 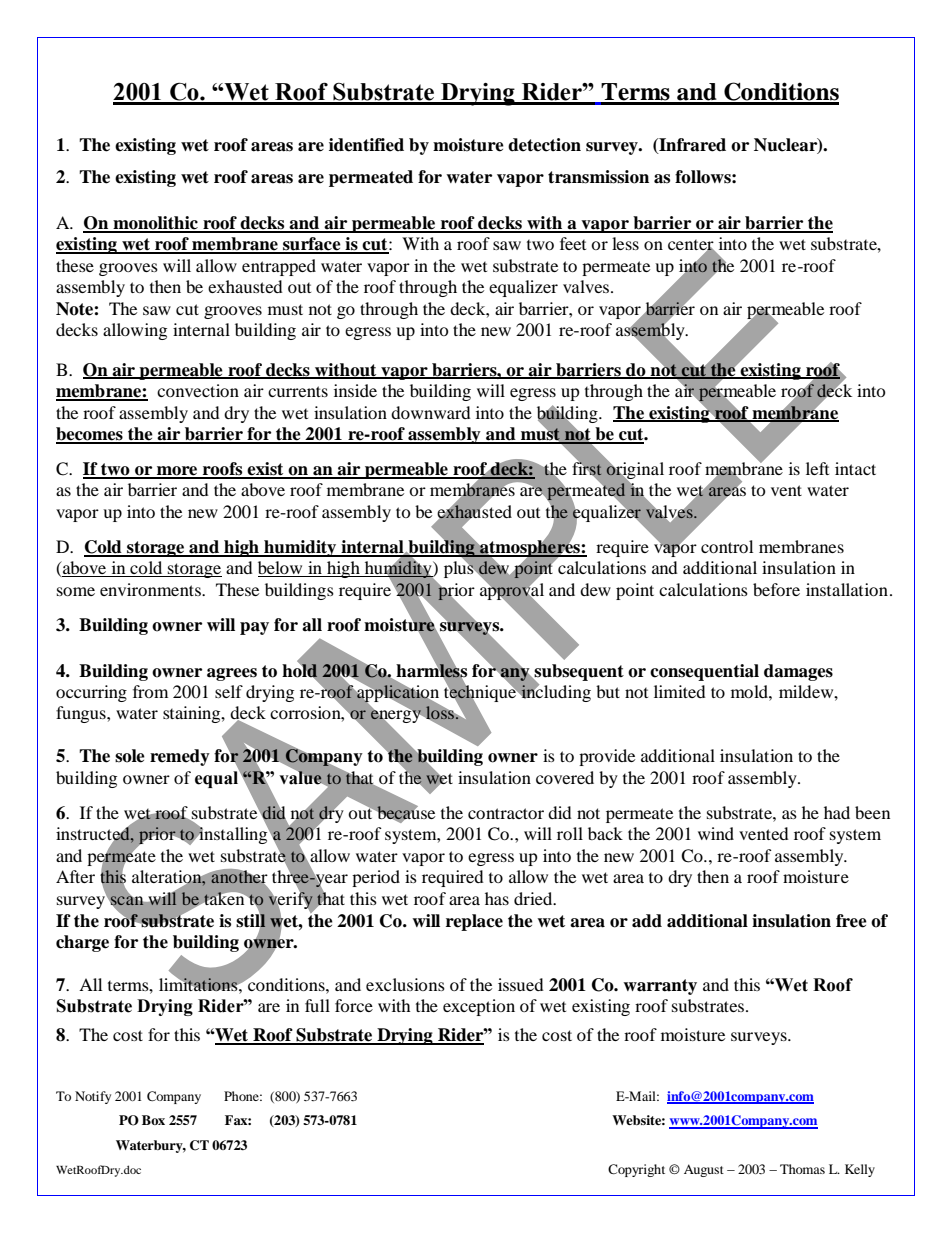 I want to click on downward, so click(x=431, y=412).
